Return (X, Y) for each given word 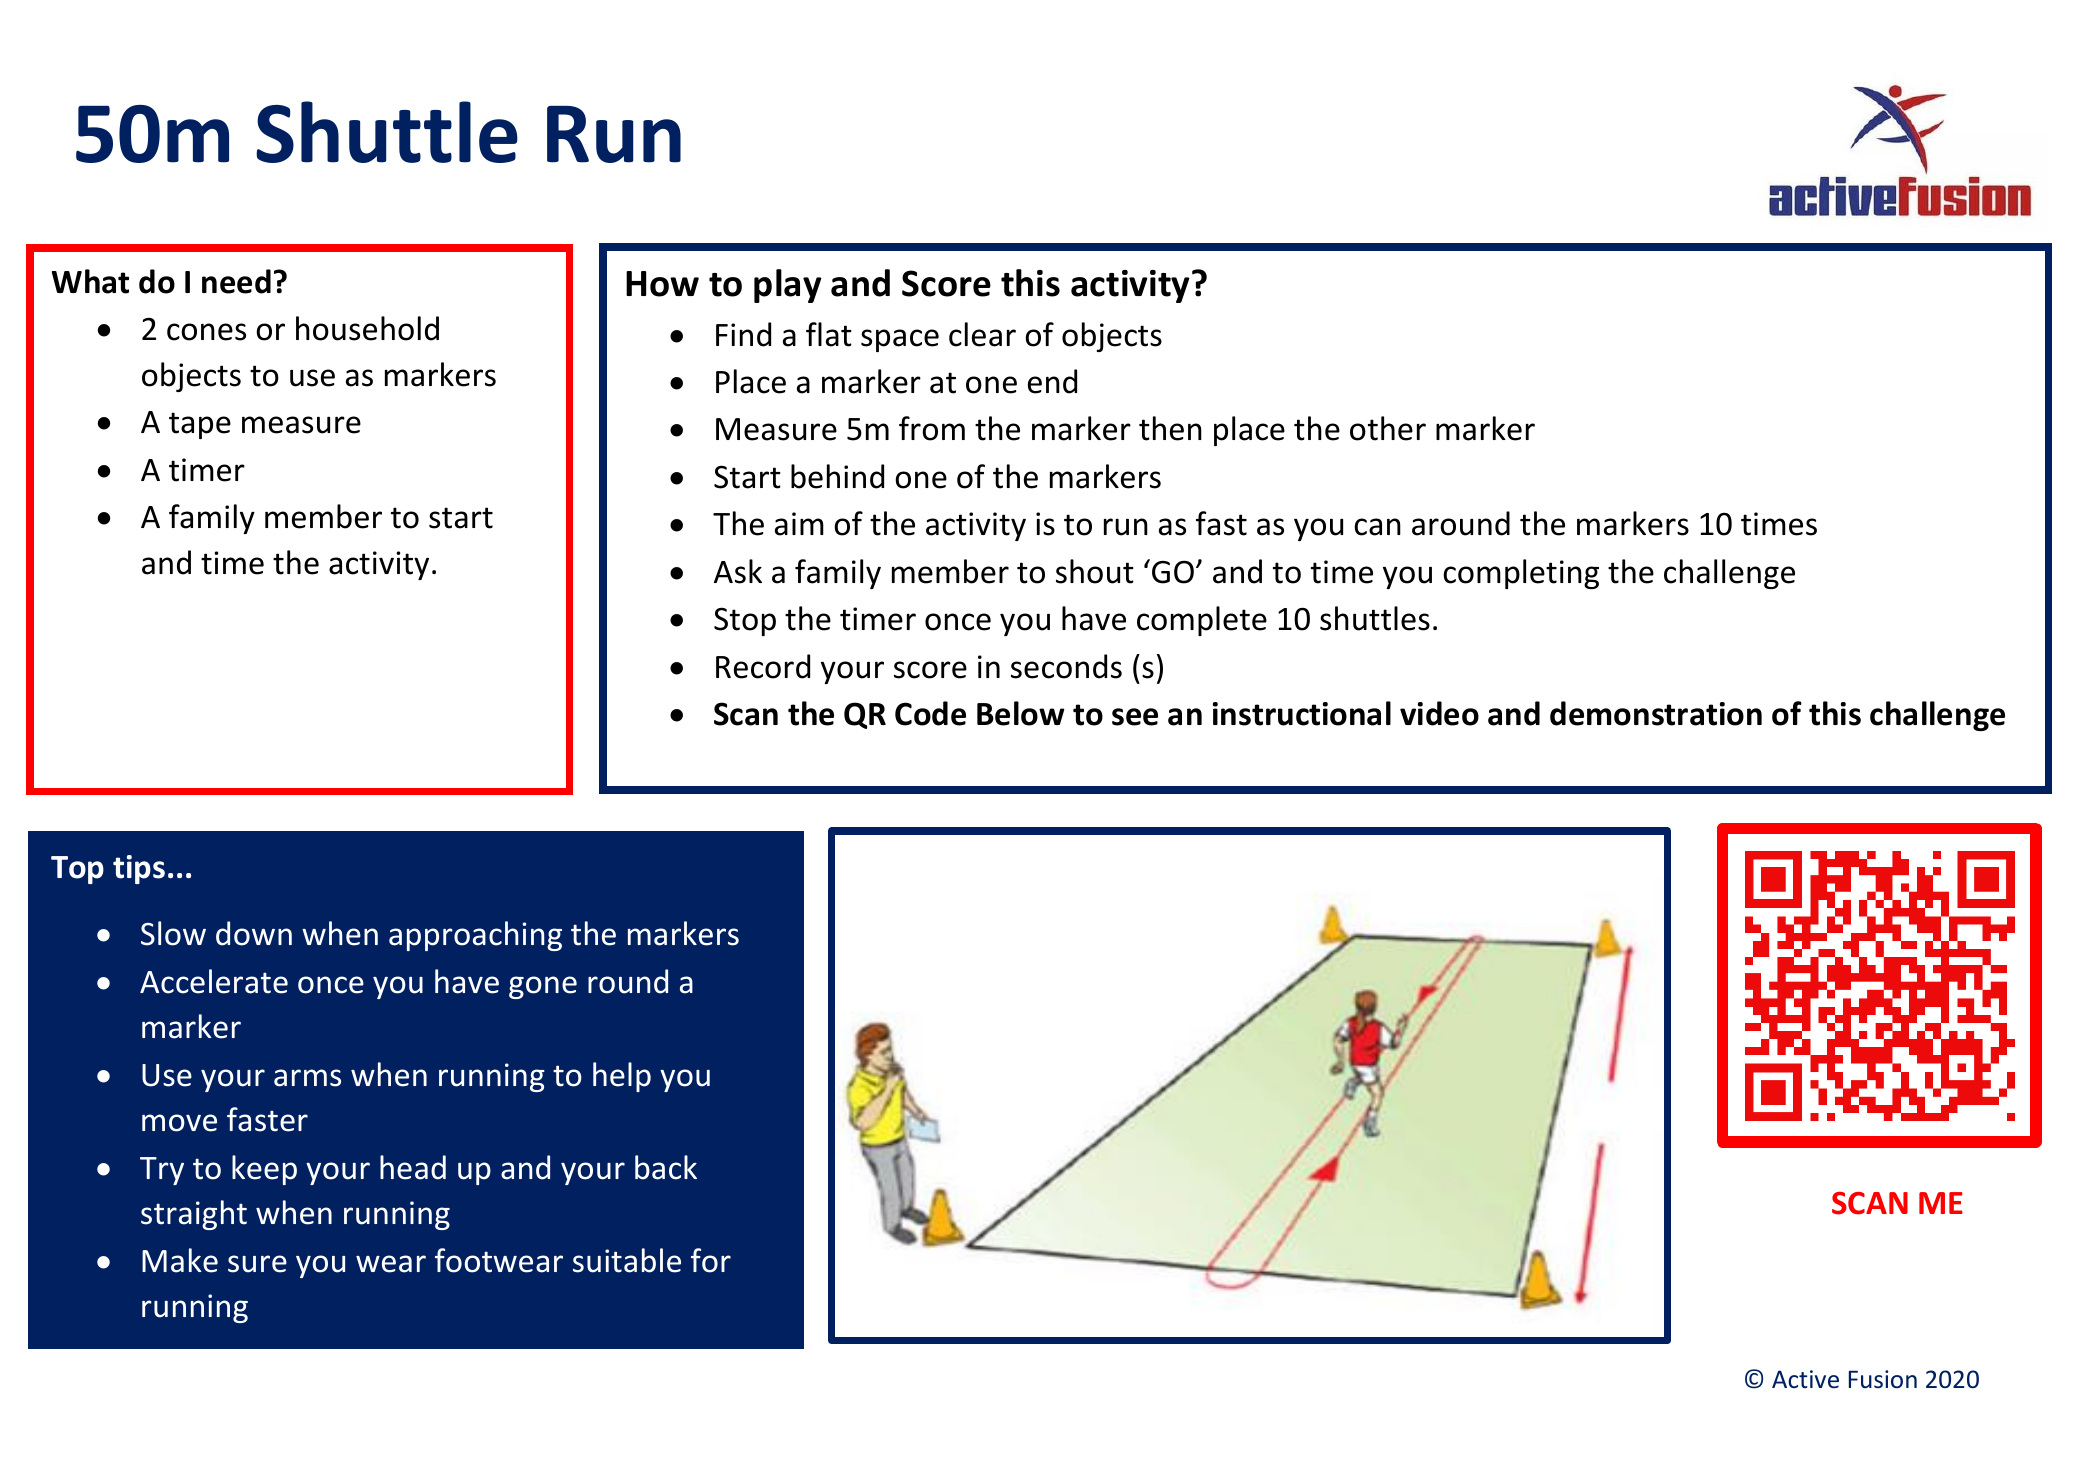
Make (180, 1260)
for (711, 1260)
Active (1805, 1379)
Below (1021, 713)
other (1388, 428)
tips (139, 869)
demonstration (1656, 713)
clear (982, 334)
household (367, 328)
